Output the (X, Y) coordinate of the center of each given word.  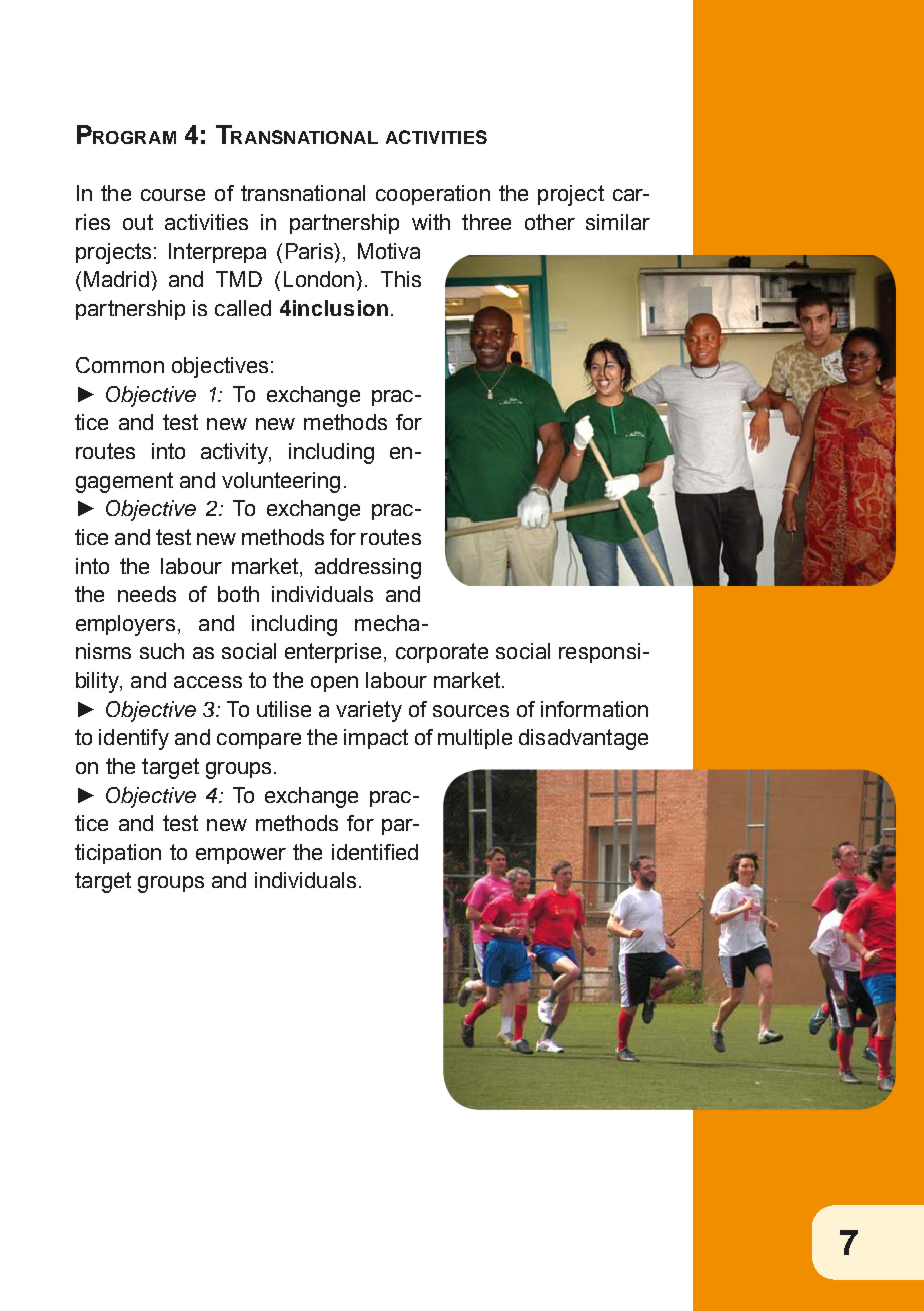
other (550, 222)
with (431, 222)
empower (241, 856)
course (173, 195)
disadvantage (583, 739)
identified (375, 852)
